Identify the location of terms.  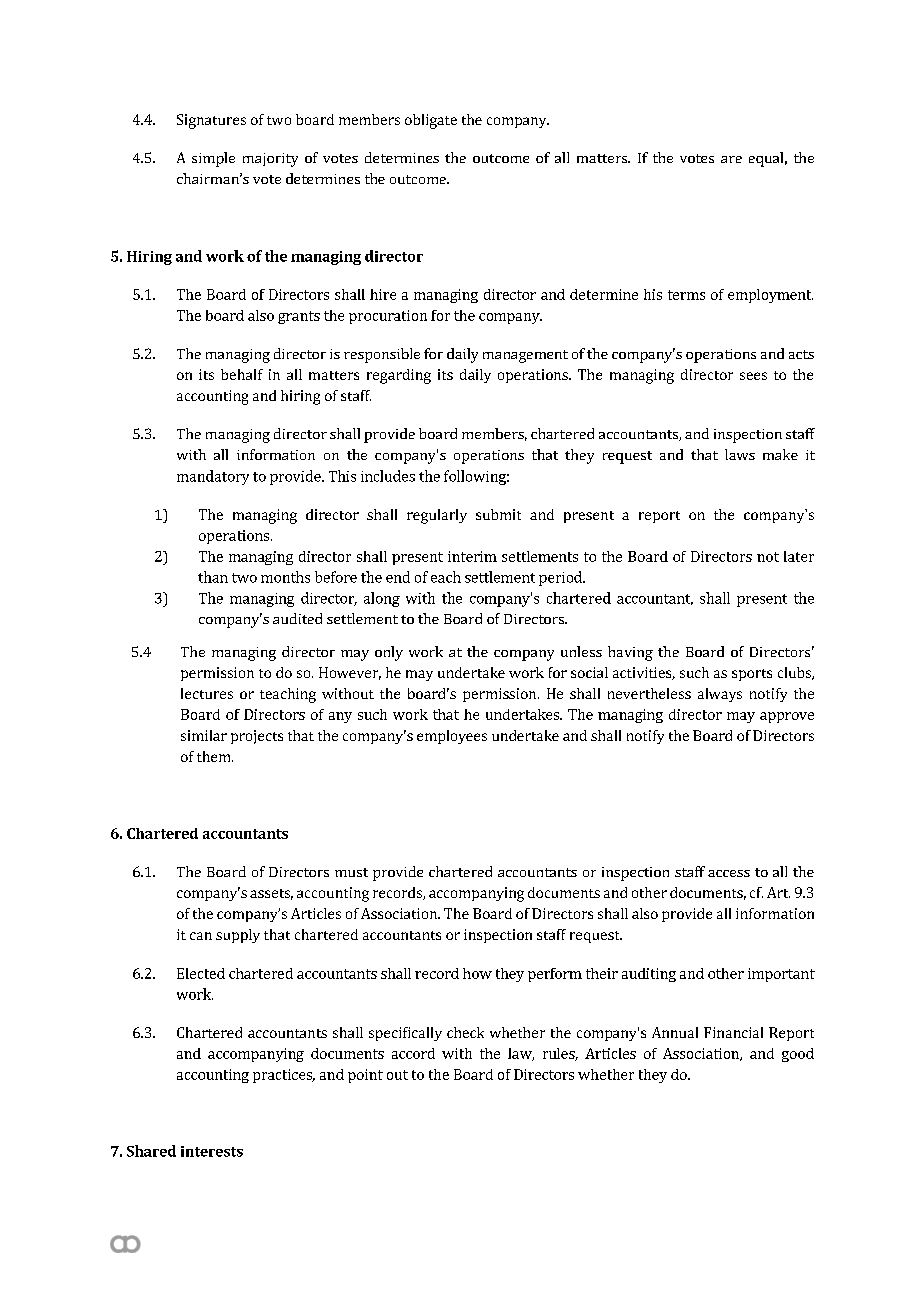
(686, 295).
